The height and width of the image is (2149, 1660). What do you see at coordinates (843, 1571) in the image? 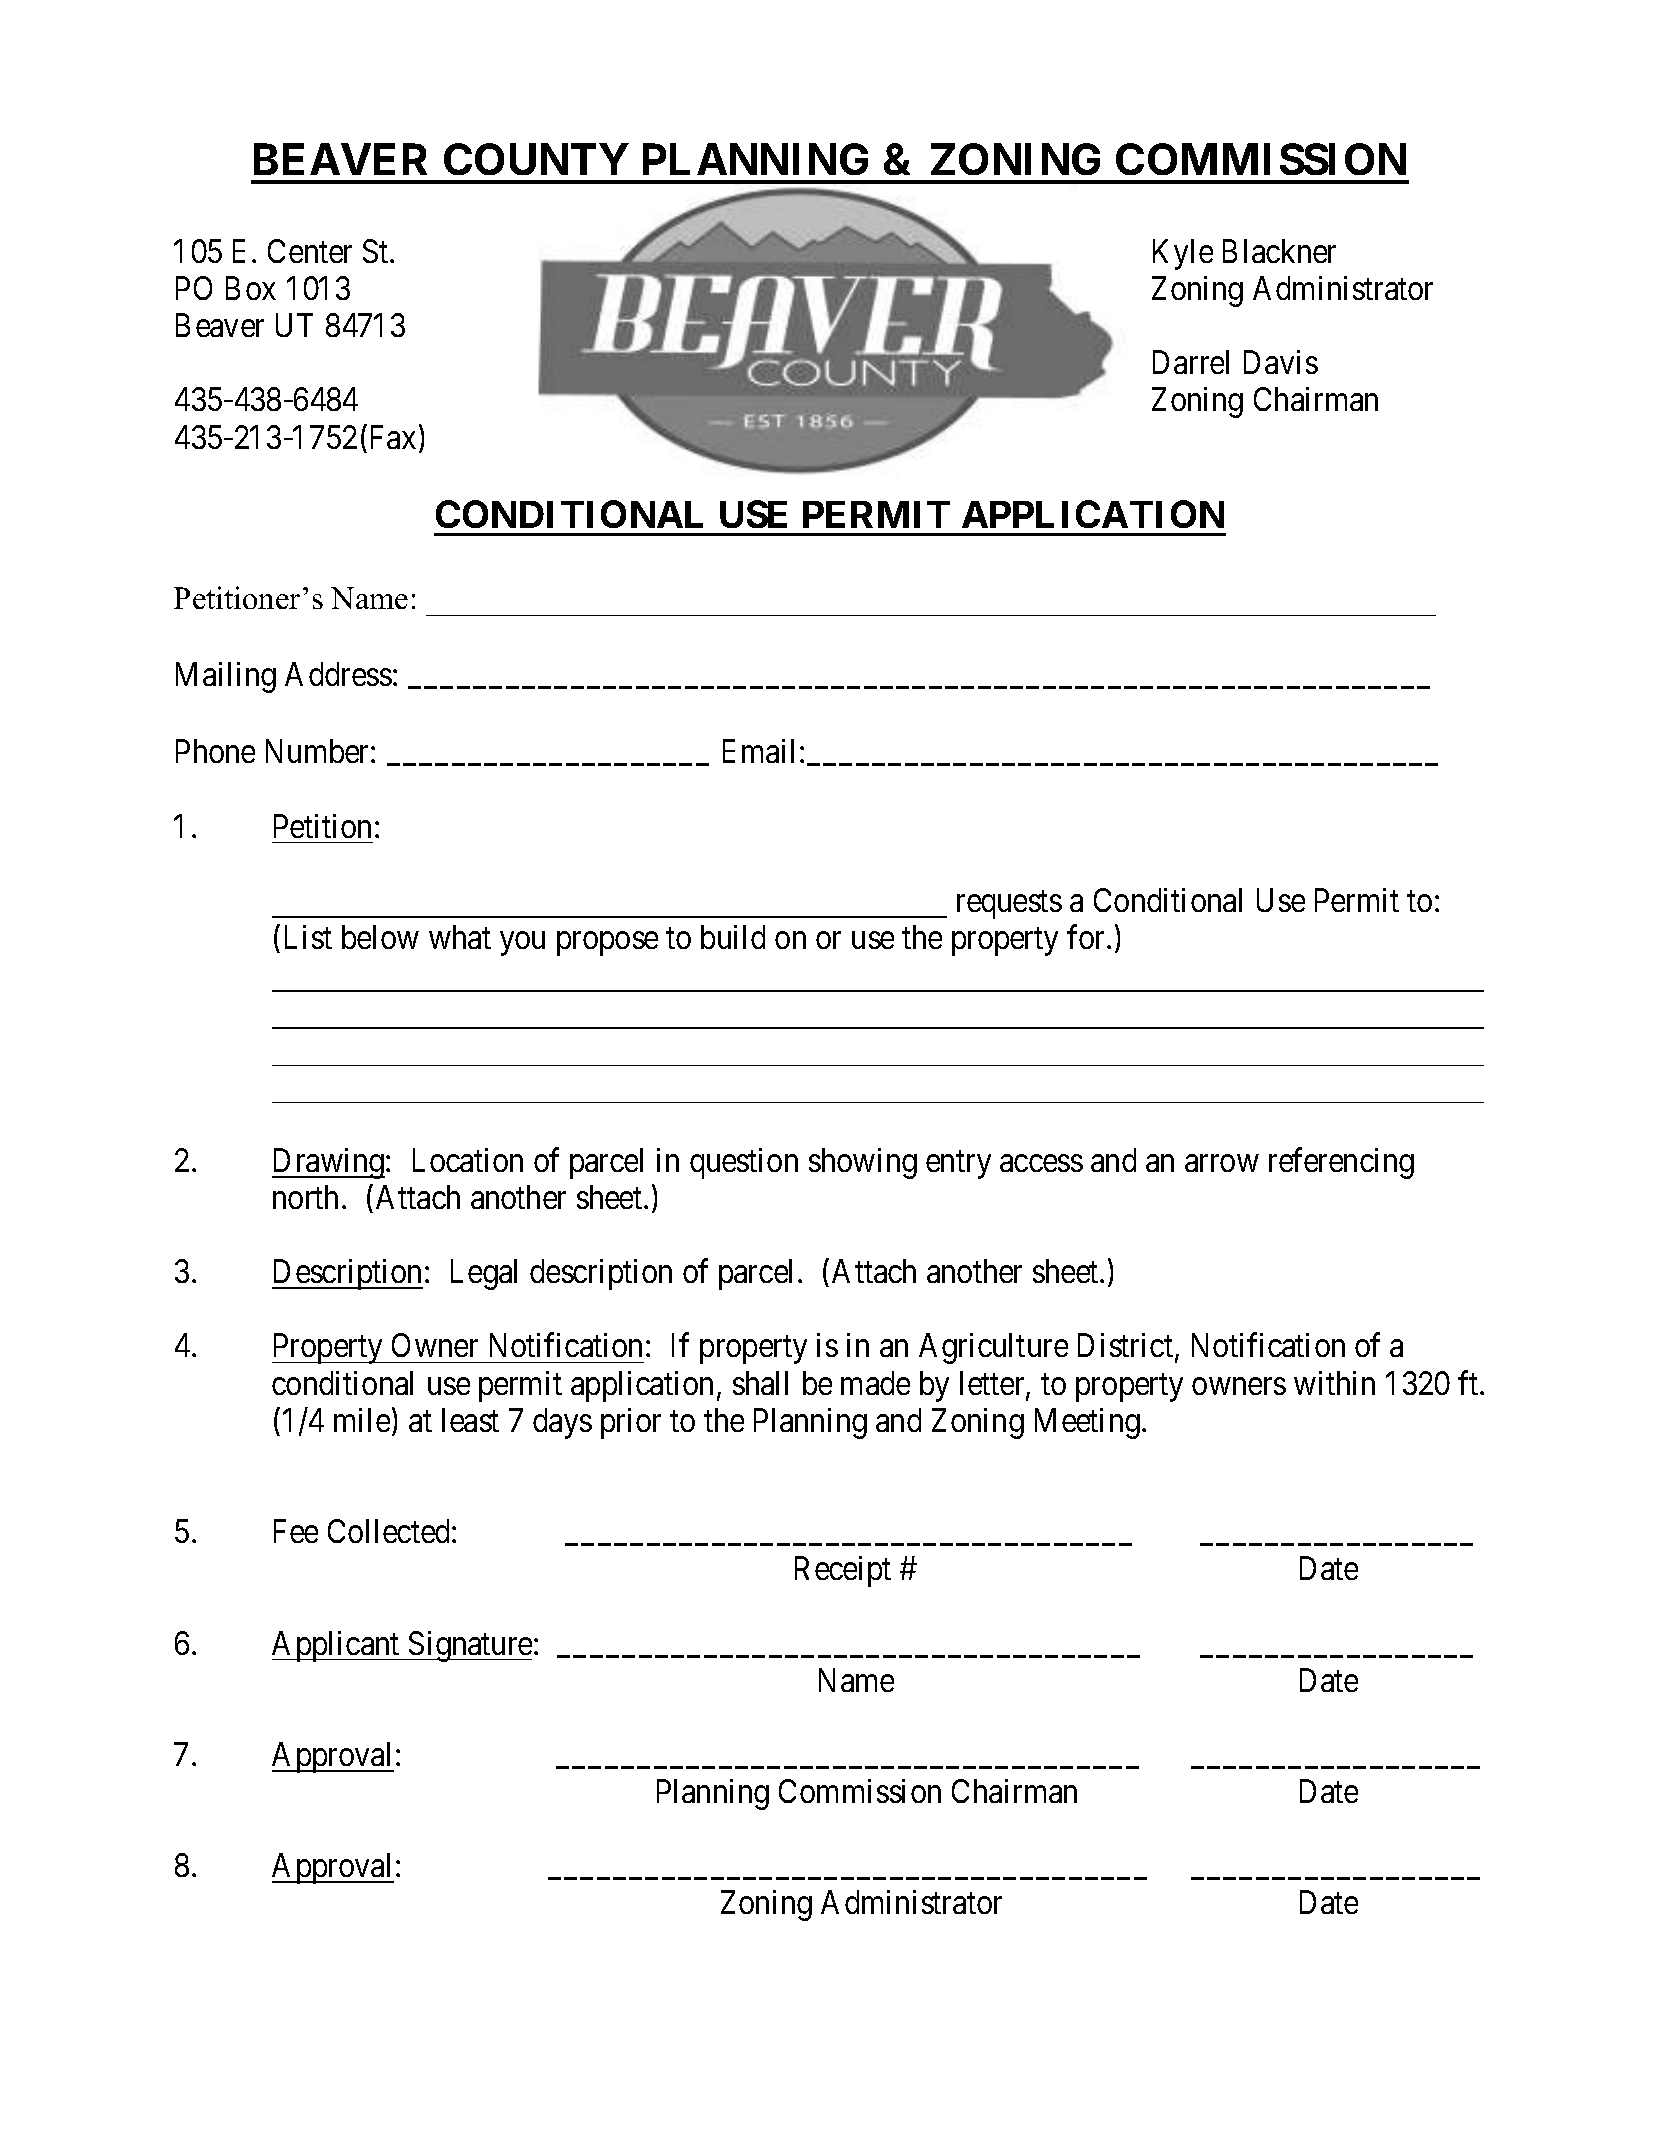
I see `Receipt` at bounding box center [843, 1571].
